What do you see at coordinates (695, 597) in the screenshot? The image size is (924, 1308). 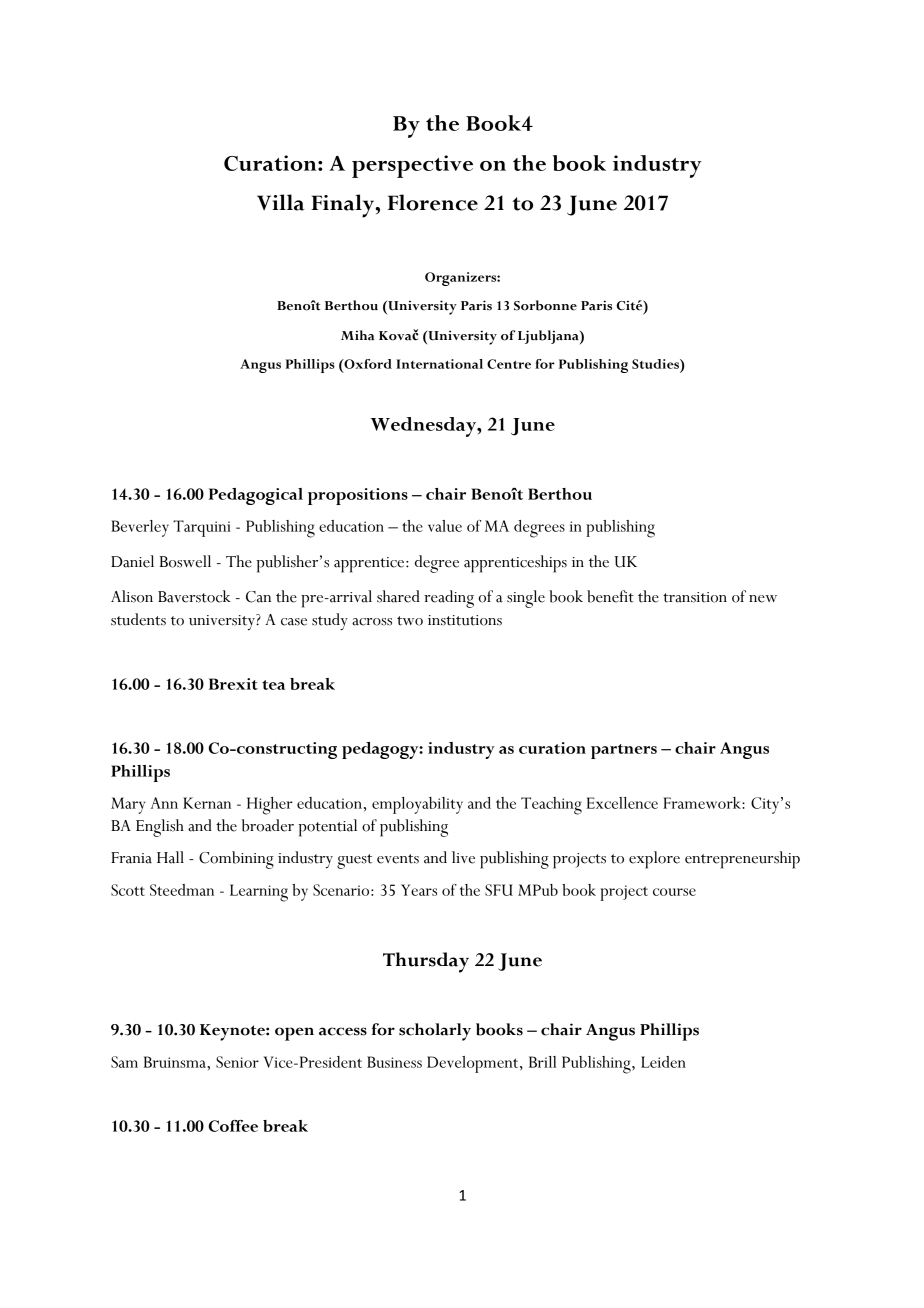 I see `transition` at bounding box center [695, 597].
